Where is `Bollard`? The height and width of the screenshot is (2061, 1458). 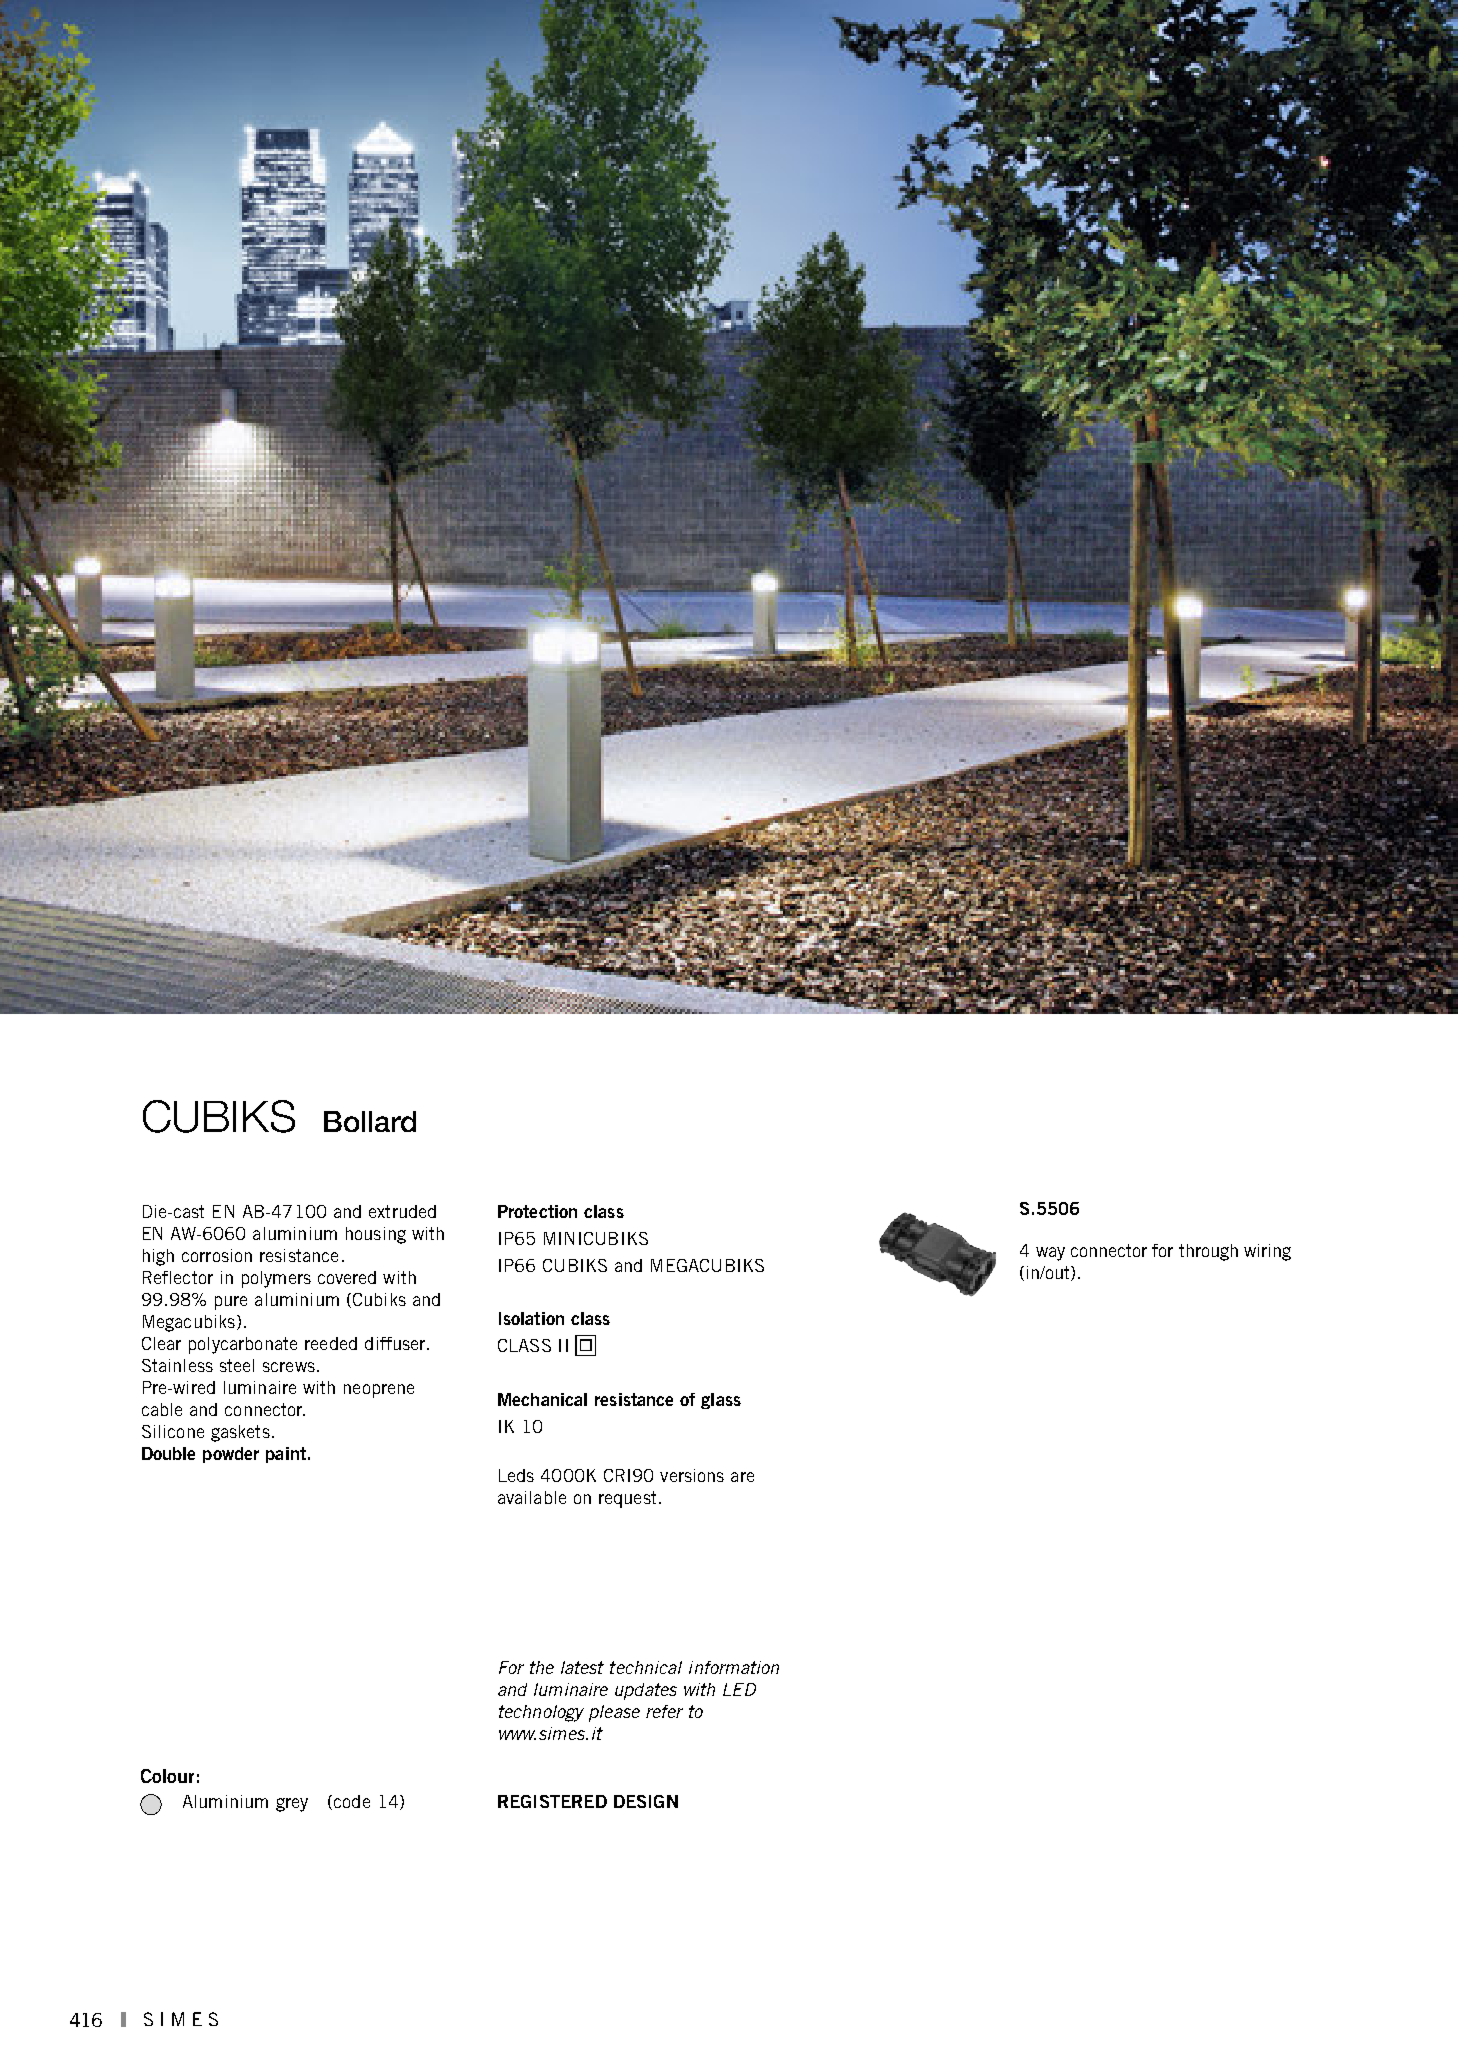 Bollard is located at coordinates (370, 1121).
